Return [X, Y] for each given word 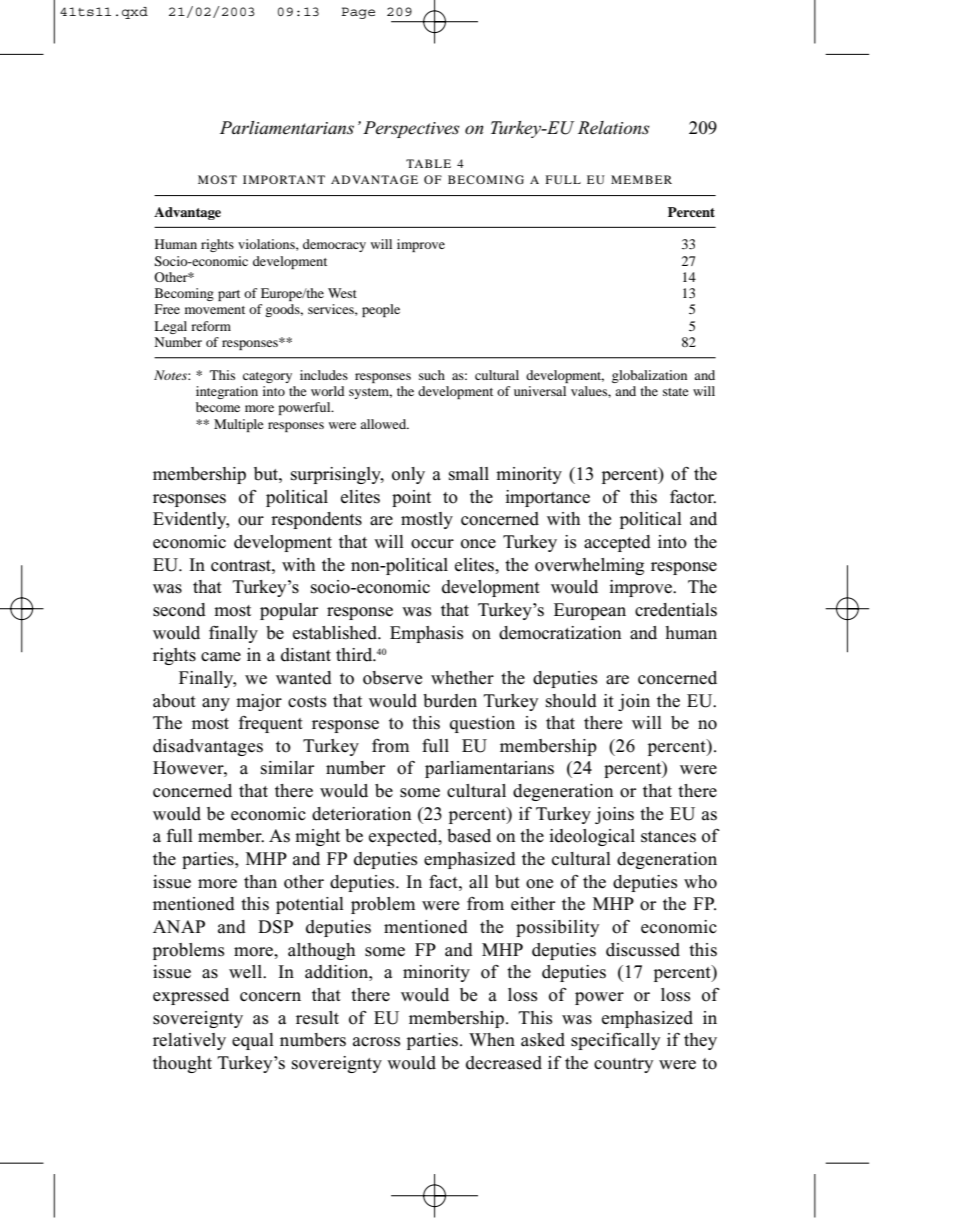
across [376, 1042]
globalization [649, 376]
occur [432, 544]
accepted [617, 543]
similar [287, 768]
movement [215, 310]
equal [253, 1041]
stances [668, 837]
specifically [615, 1041]
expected [404, 837]
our [251, 521]
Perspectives [411, 129]
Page [358, 13]
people [381, 310]
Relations [614, 128]
